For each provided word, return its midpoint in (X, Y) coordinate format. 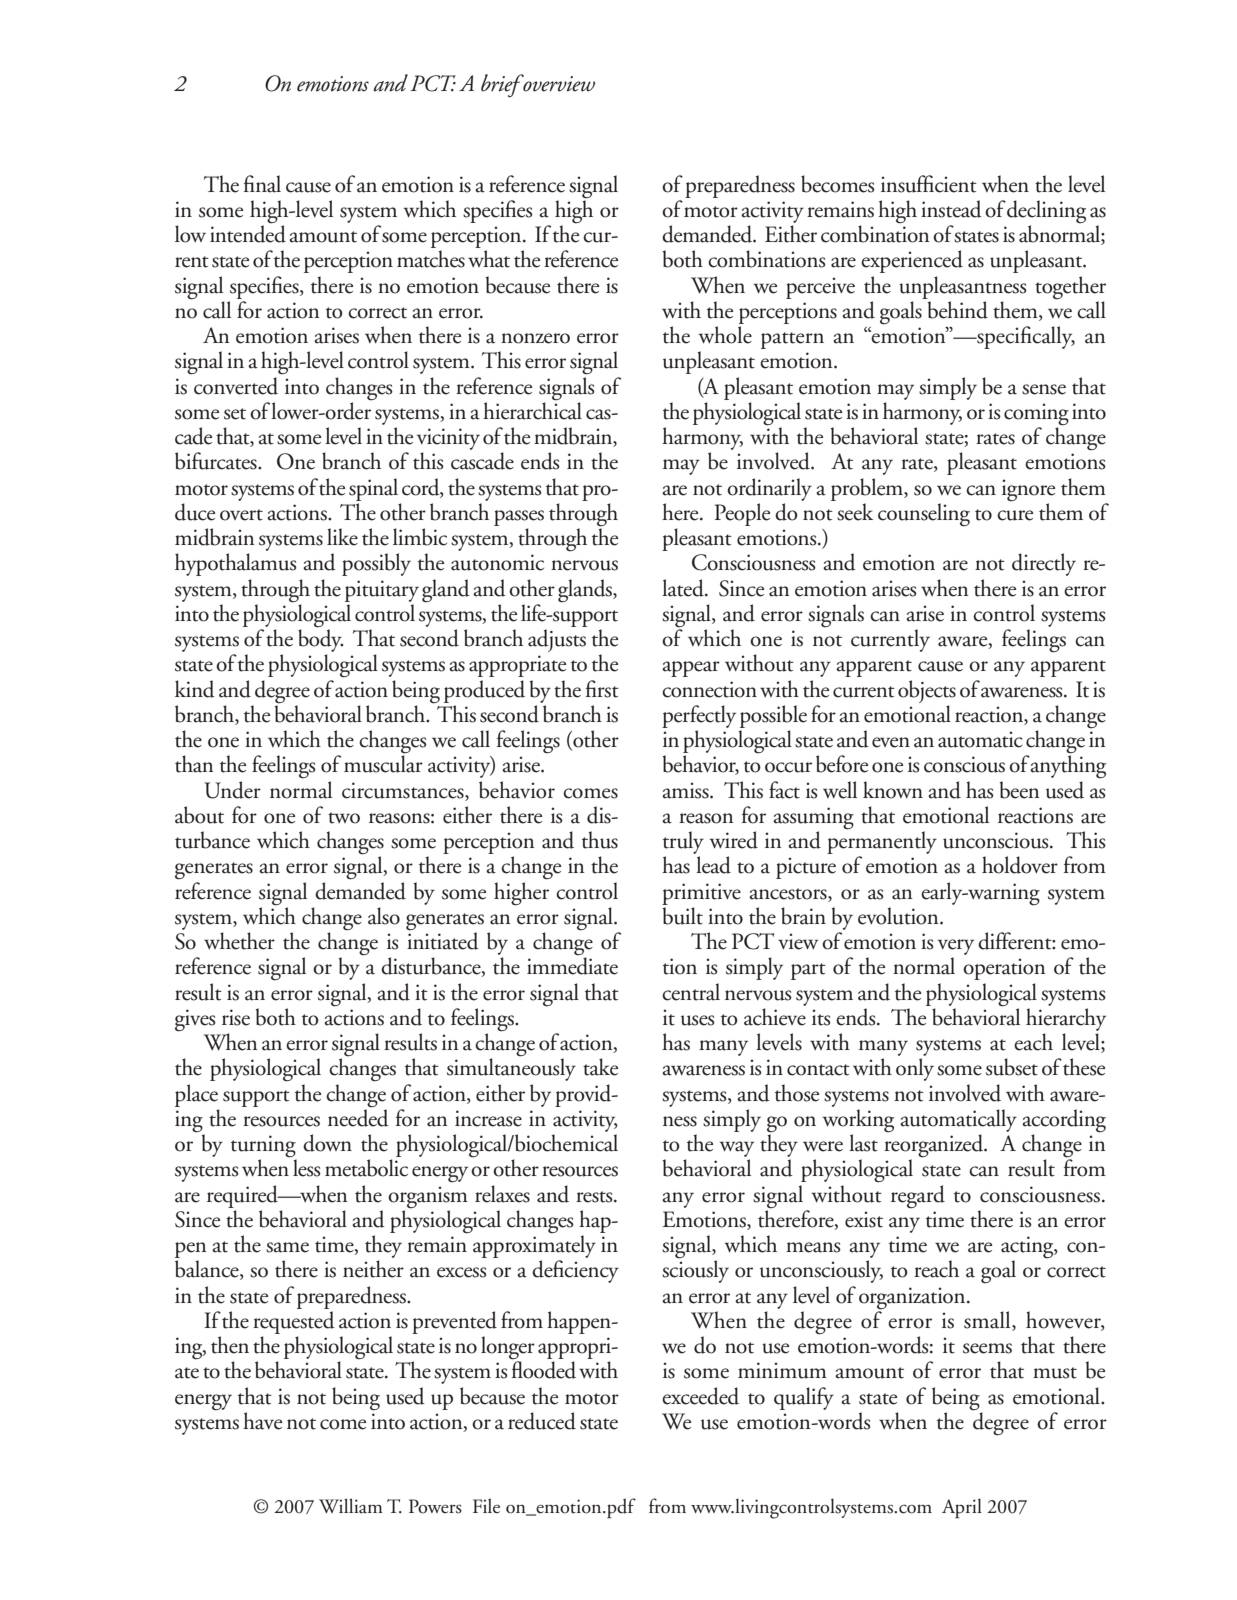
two (344, 818)
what (489, 259)
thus (600, 840)
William (351, 1506)
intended (248, 233)
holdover (1020, 865)
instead (951, 209)
